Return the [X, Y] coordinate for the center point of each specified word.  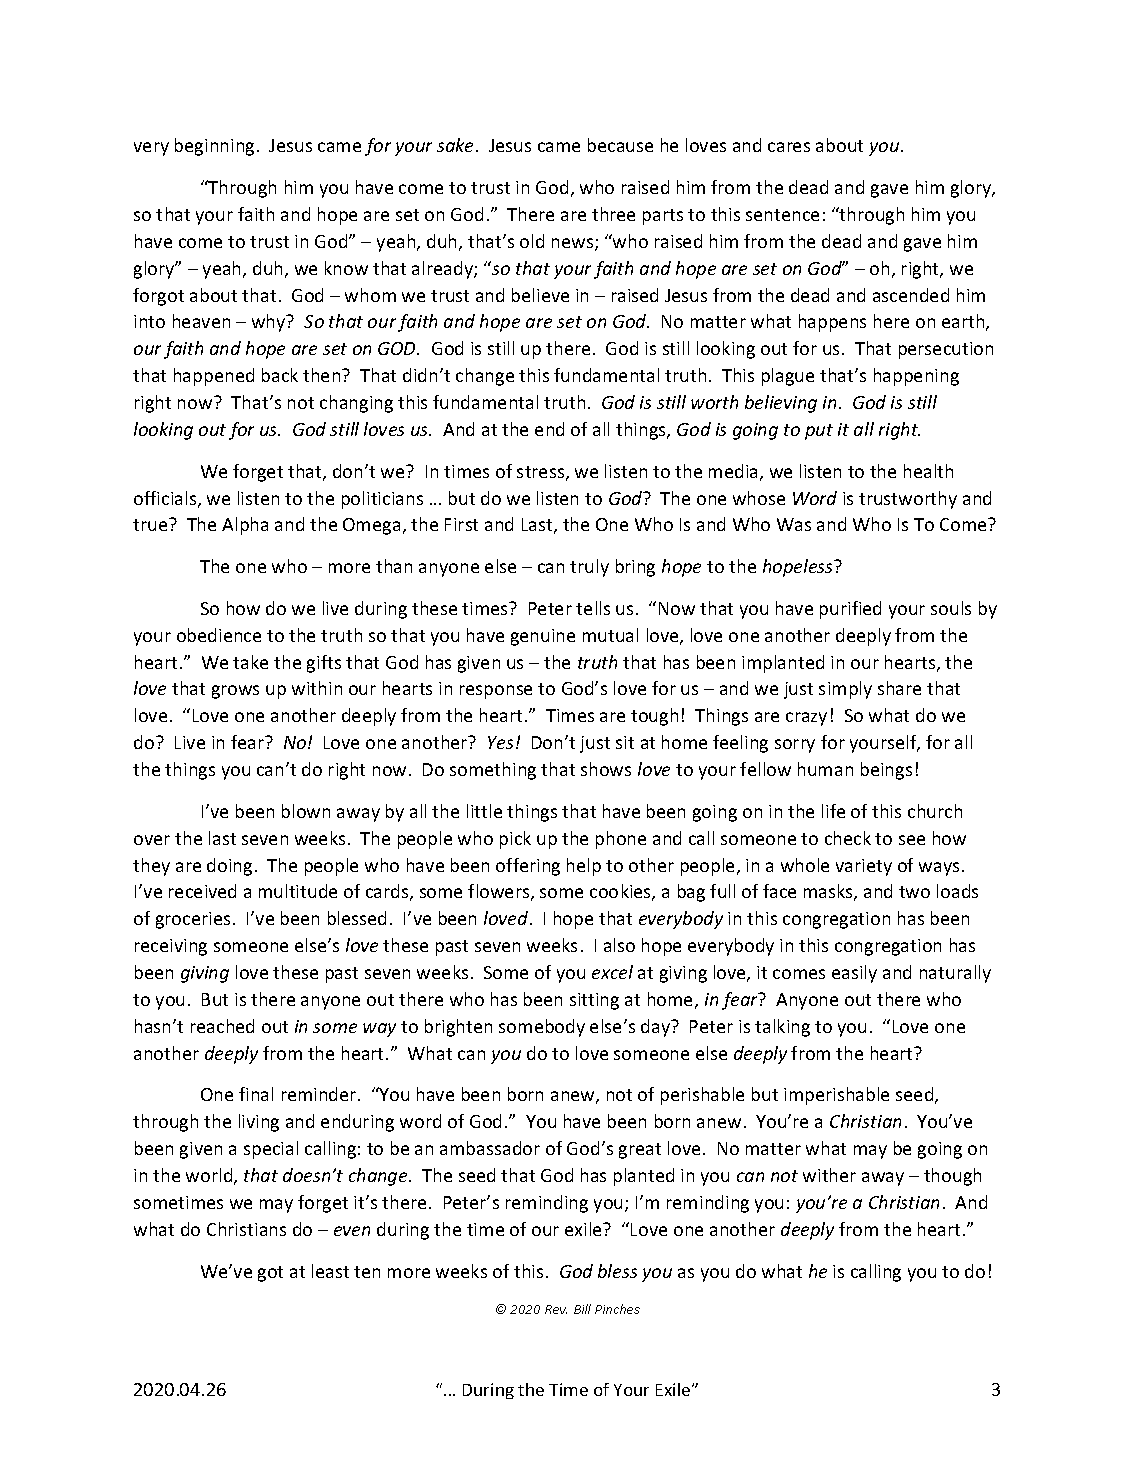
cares [789, 147]
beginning [214, 147]
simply [845, 690]
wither [829, 1175]
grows [235, 692]
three [613, 214]
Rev [556, 1309]
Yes [500, 742]
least [330, 1271]
